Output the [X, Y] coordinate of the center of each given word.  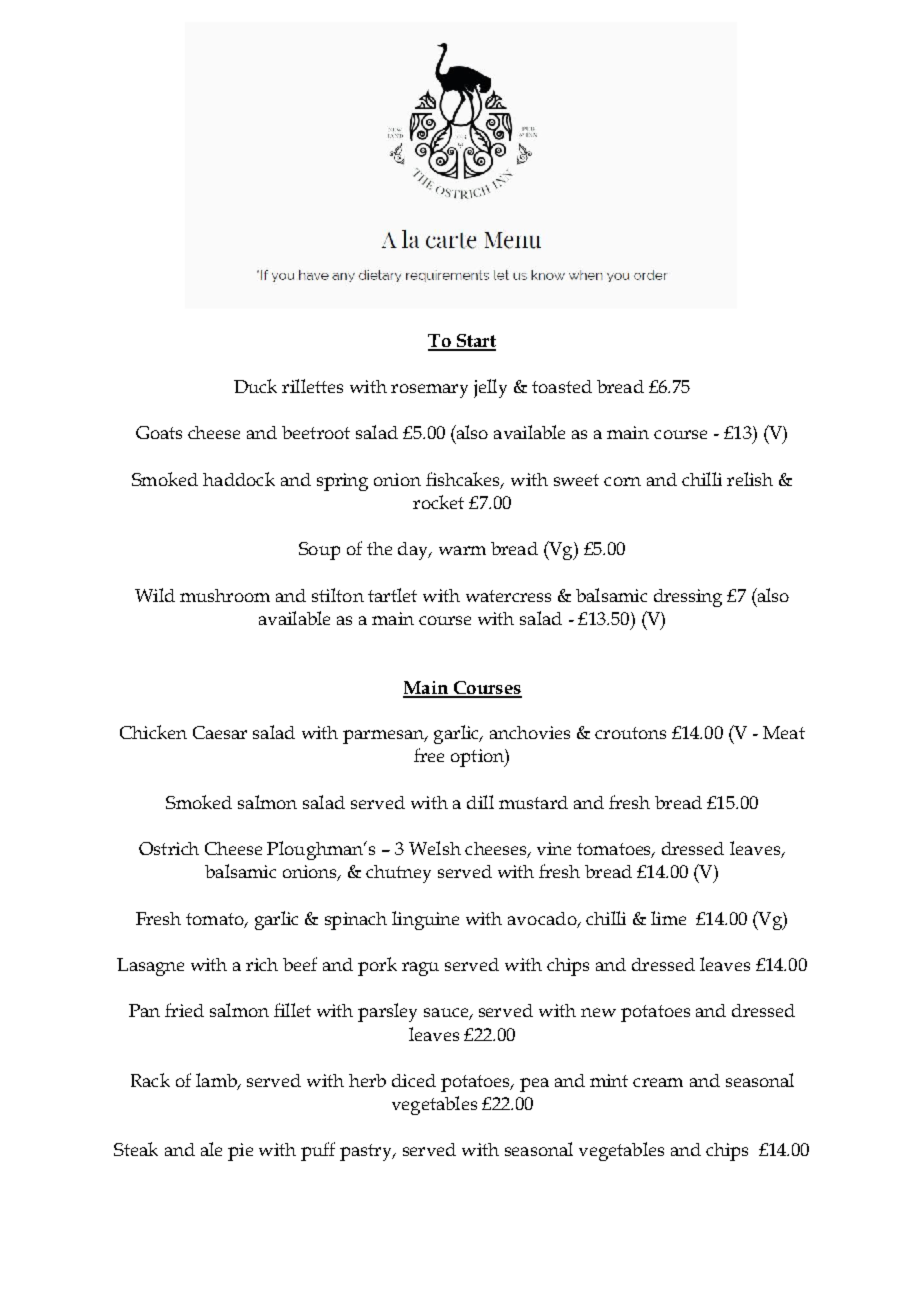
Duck [255, 386]
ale [211, 1149]
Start [475, 342]
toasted [562, 386]
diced [414, 1080]
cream [658, 1082]
